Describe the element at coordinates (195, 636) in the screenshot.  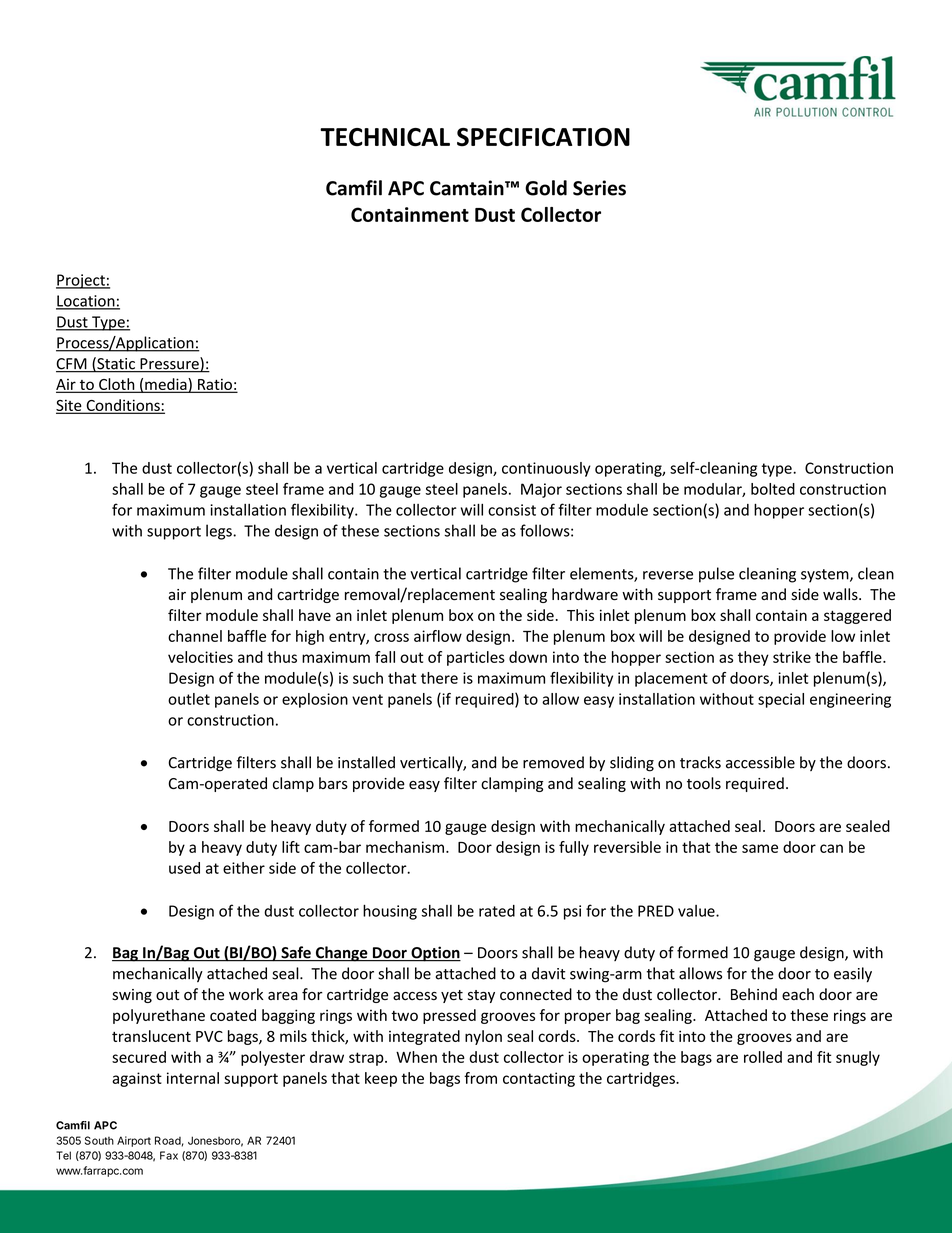
I see `channel` at that location.
